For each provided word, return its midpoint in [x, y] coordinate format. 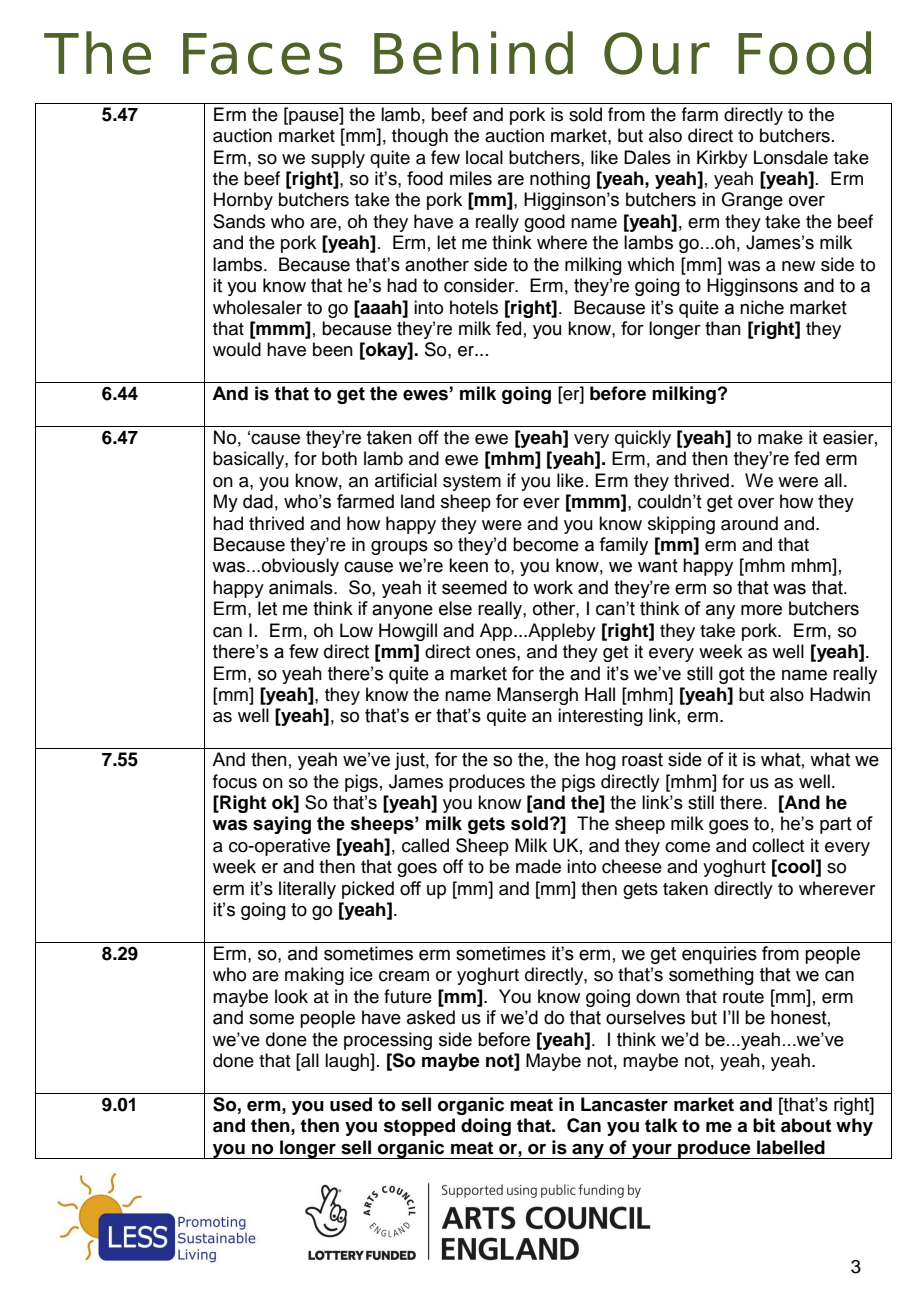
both [339, 458]
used [351, 1104]
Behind [473, 53]
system [472, 483]
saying [282, 825]
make [780, 437]
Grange [752, 201]
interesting [600, 717]
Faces [262, 54]
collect [778, 845]
